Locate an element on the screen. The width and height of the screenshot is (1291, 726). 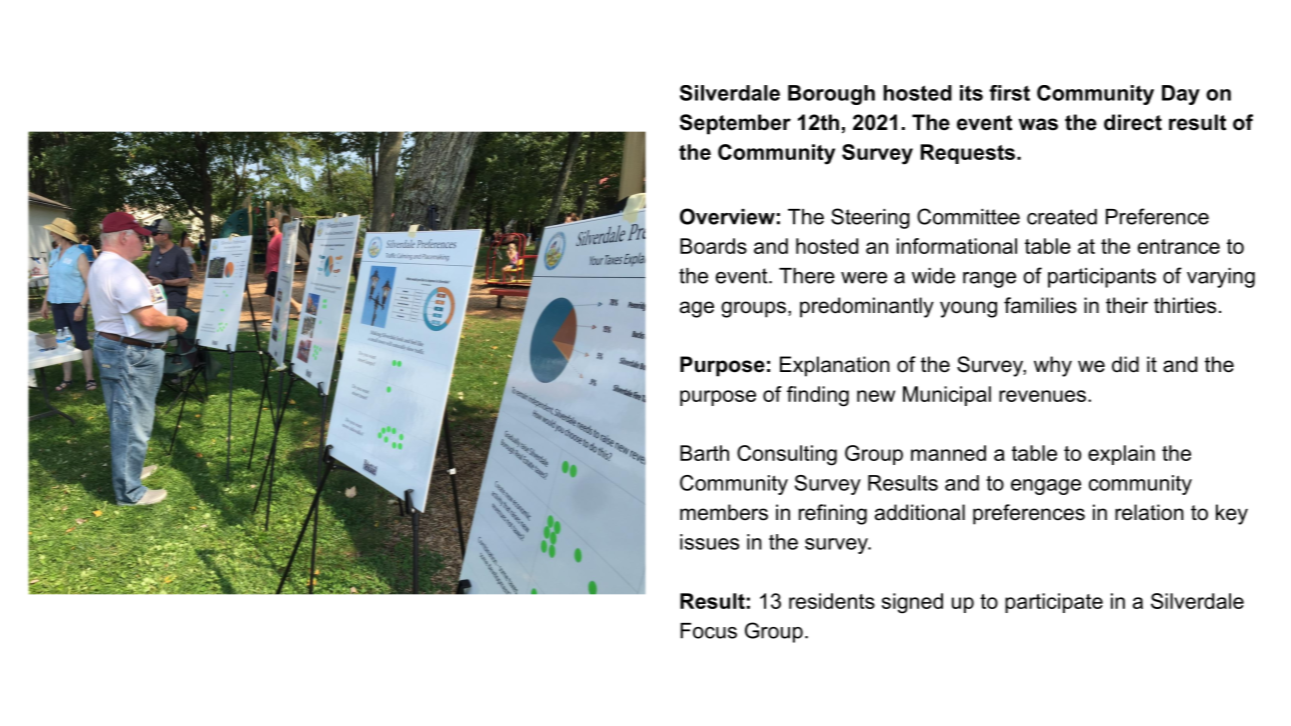
Day is located at coordinates (1181, 95).
